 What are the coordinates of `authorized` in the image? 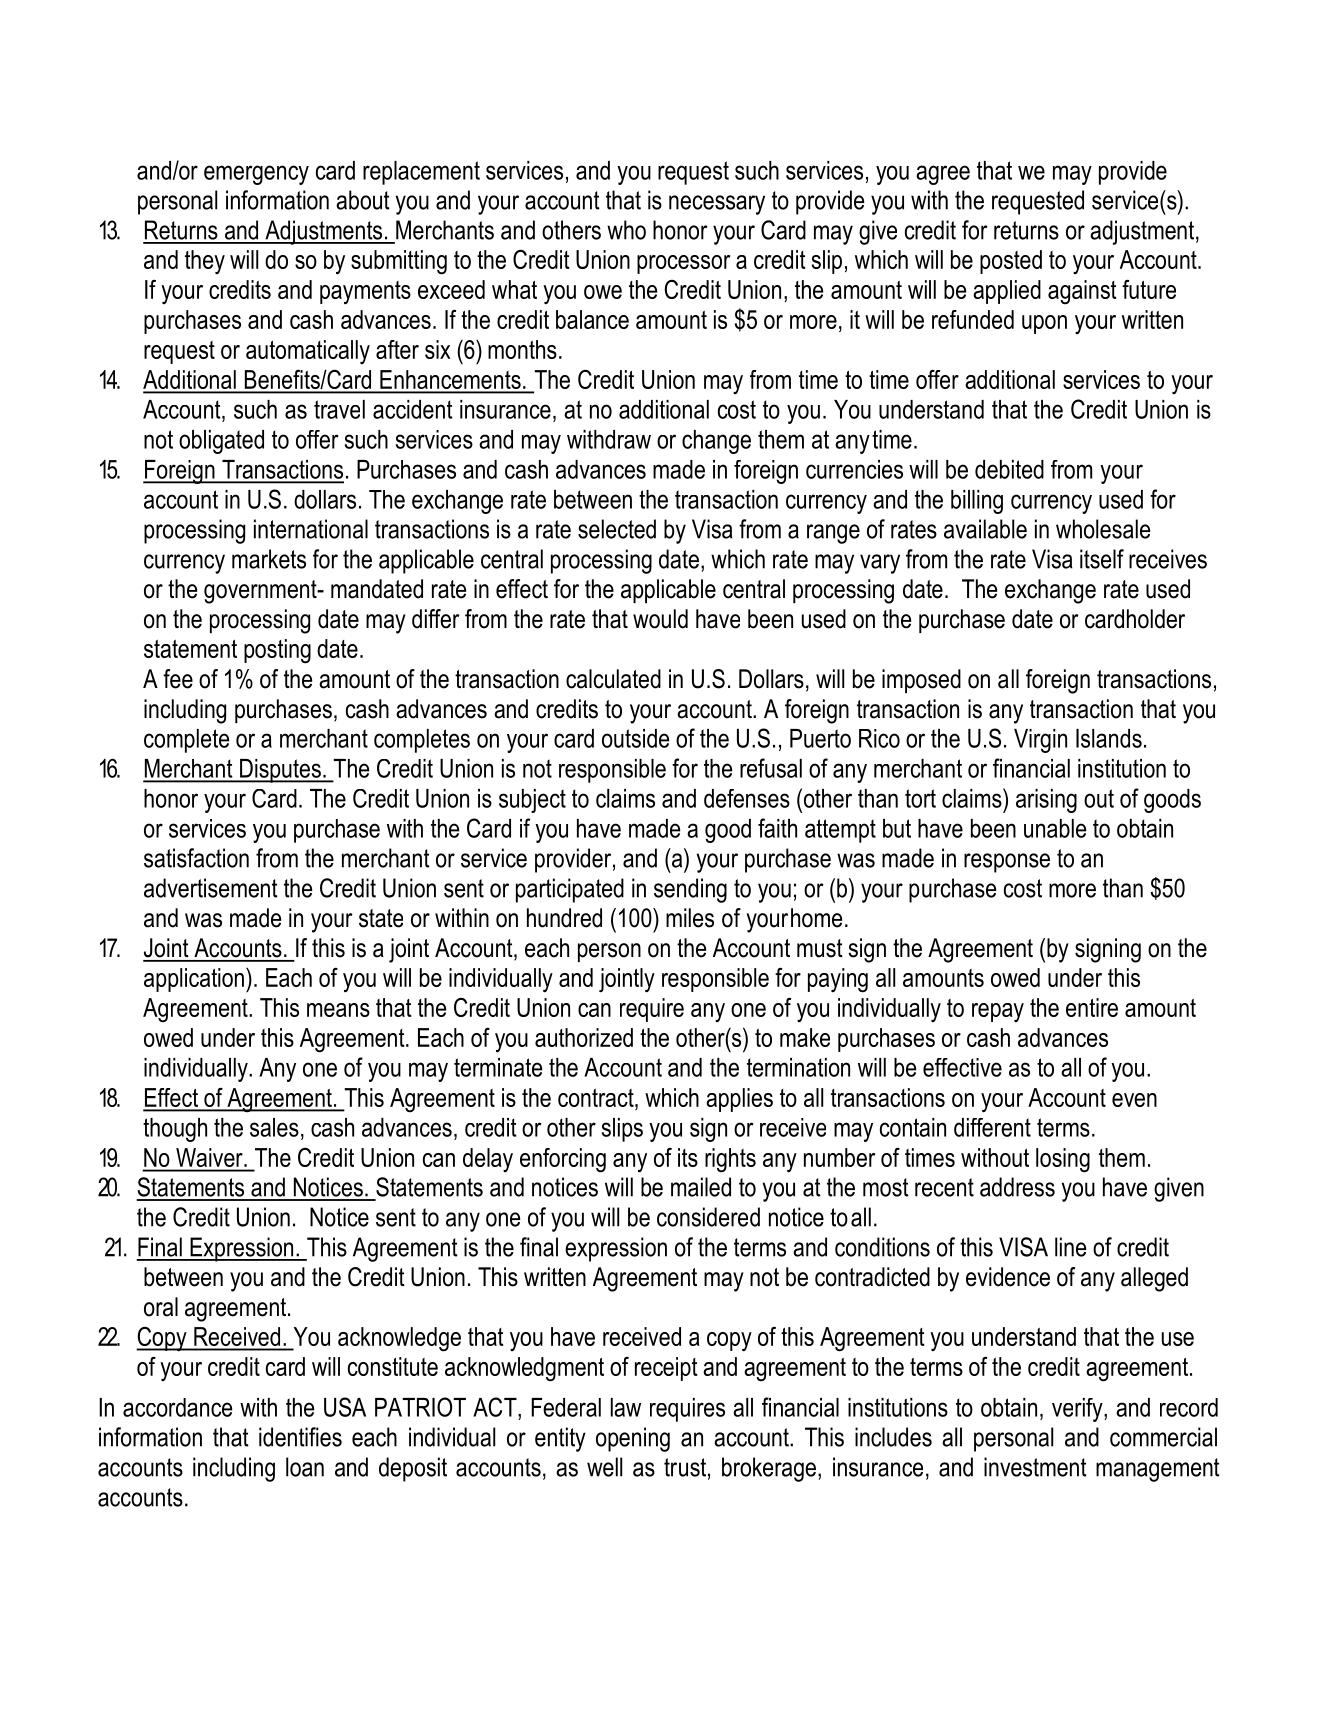 It's located at (584, 1037).
